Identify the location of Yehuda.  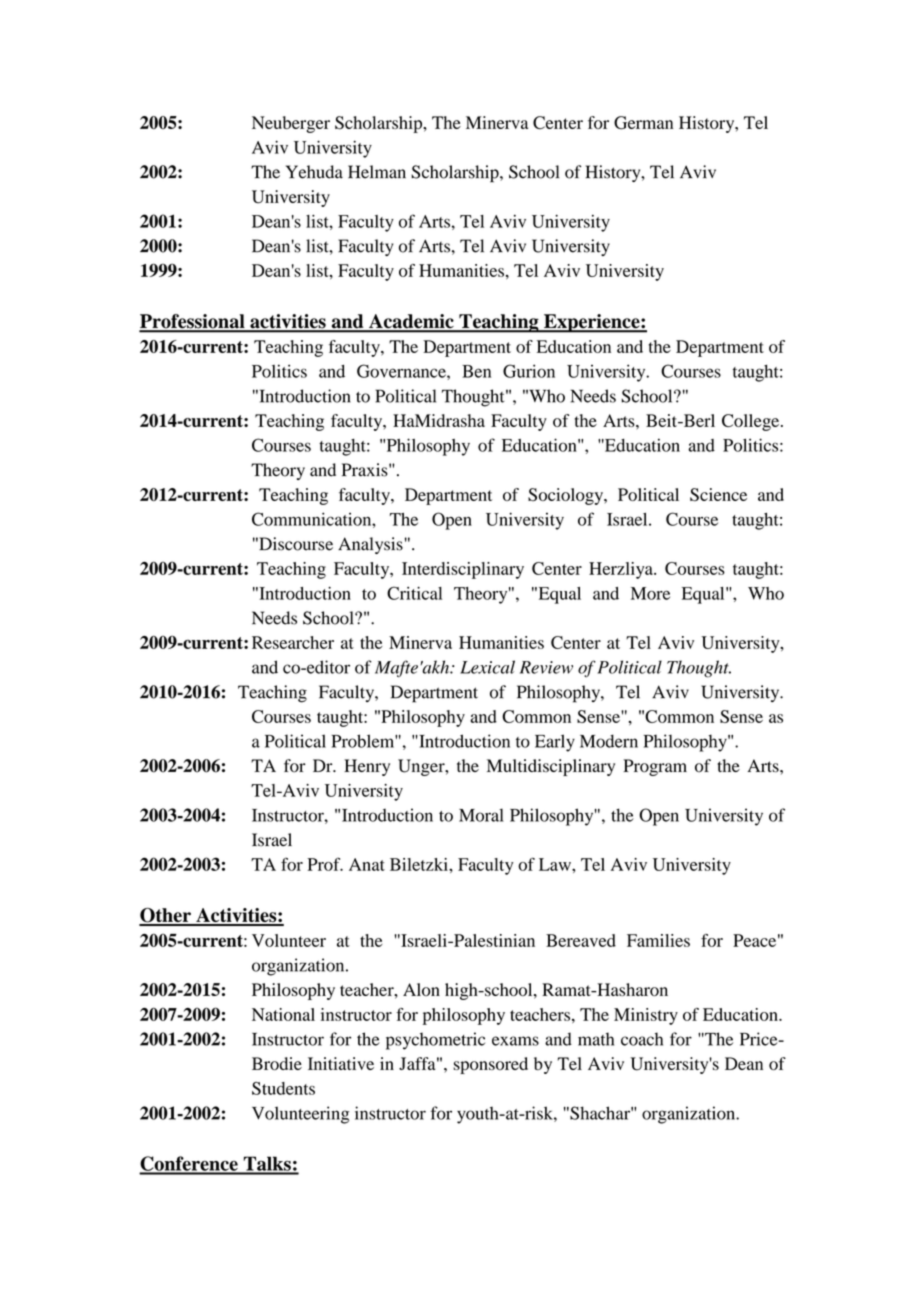
(314, 172).
